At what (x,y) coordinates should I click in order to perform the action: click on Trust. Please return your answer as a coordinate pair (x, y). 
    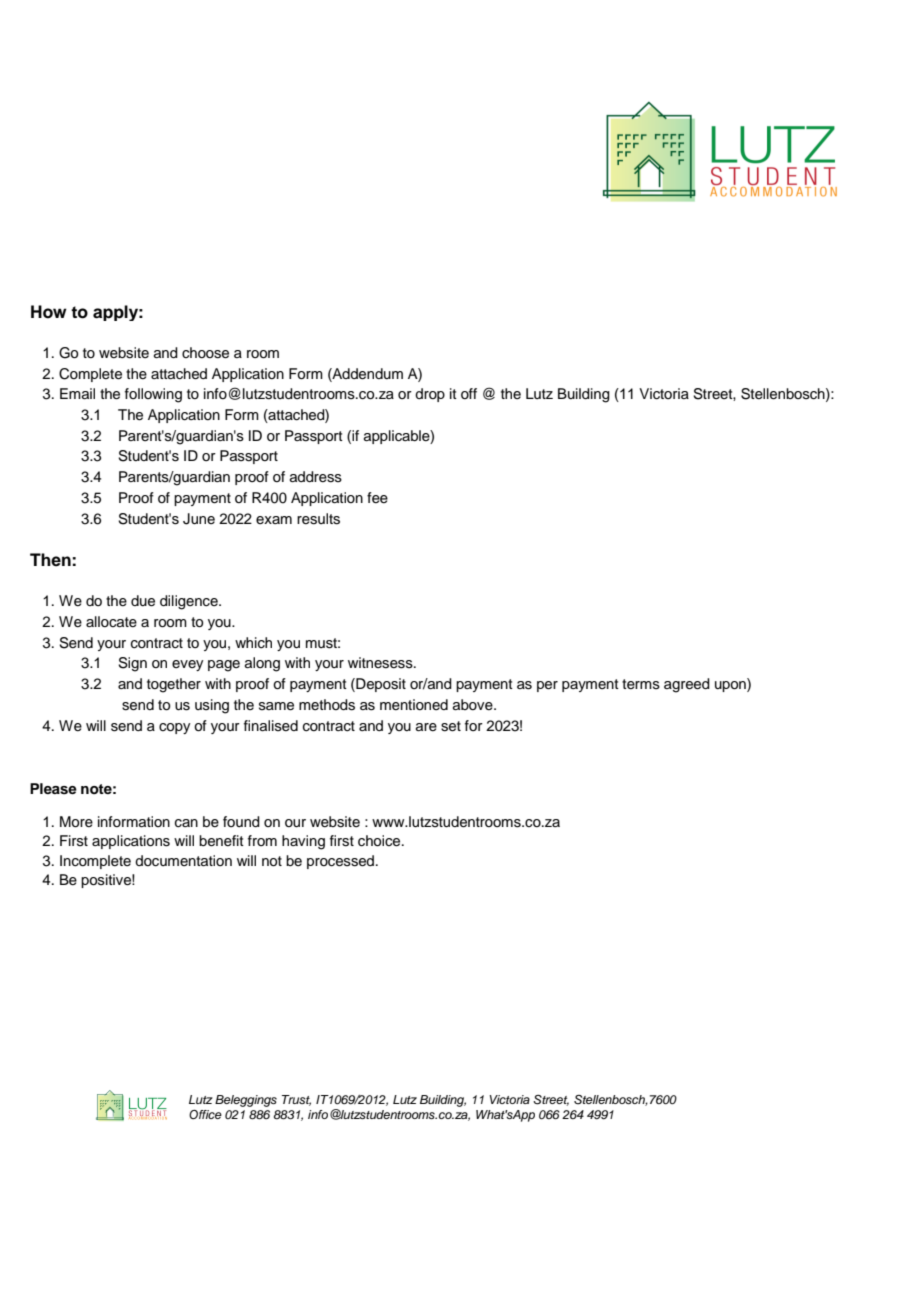
    Looking at the image, I should click on (296, 1100).
